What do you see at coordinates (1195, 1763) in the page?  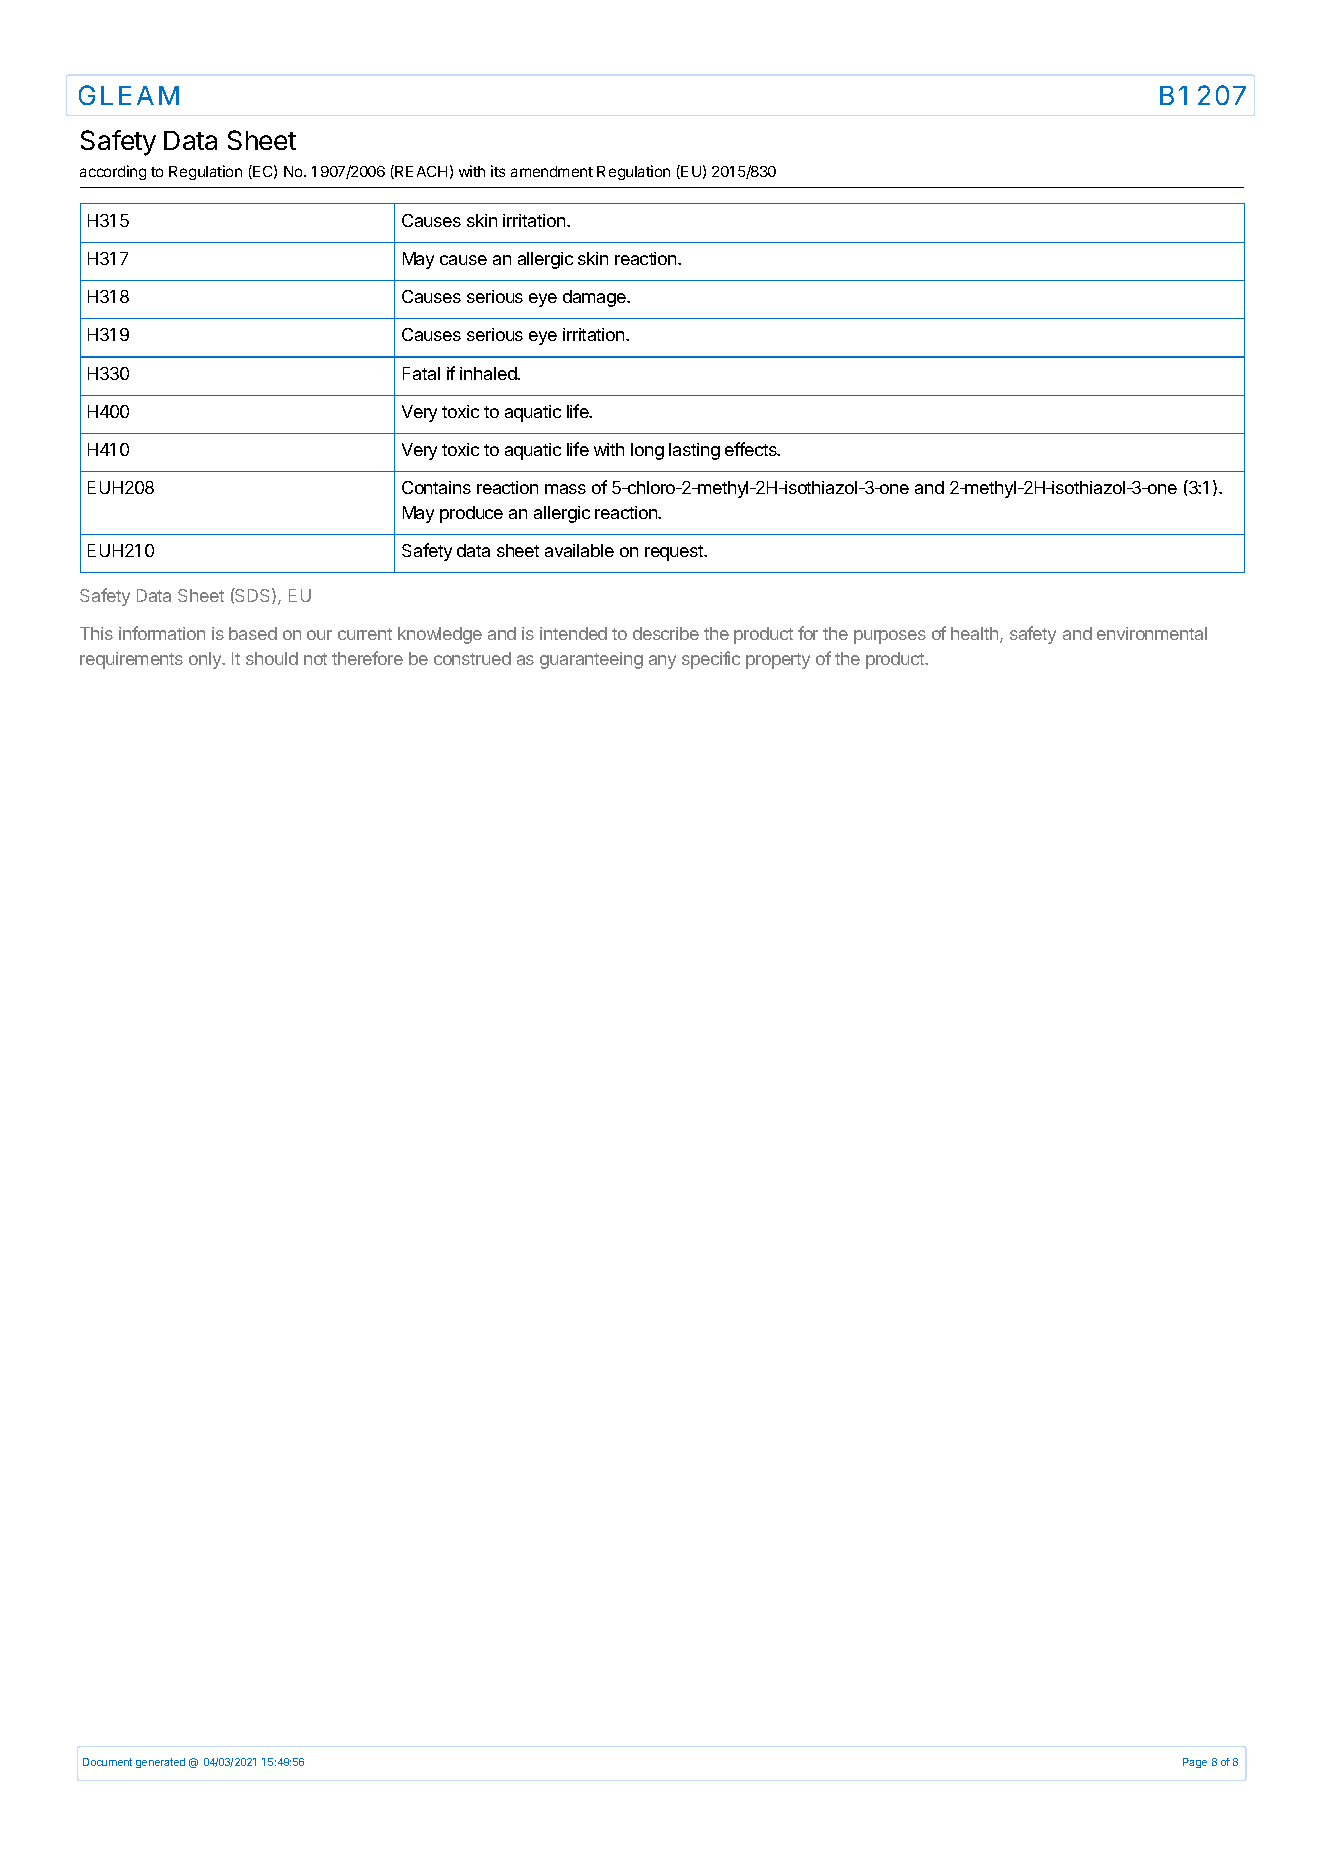 I see `Page` at bounding box center [1195, 1763].
